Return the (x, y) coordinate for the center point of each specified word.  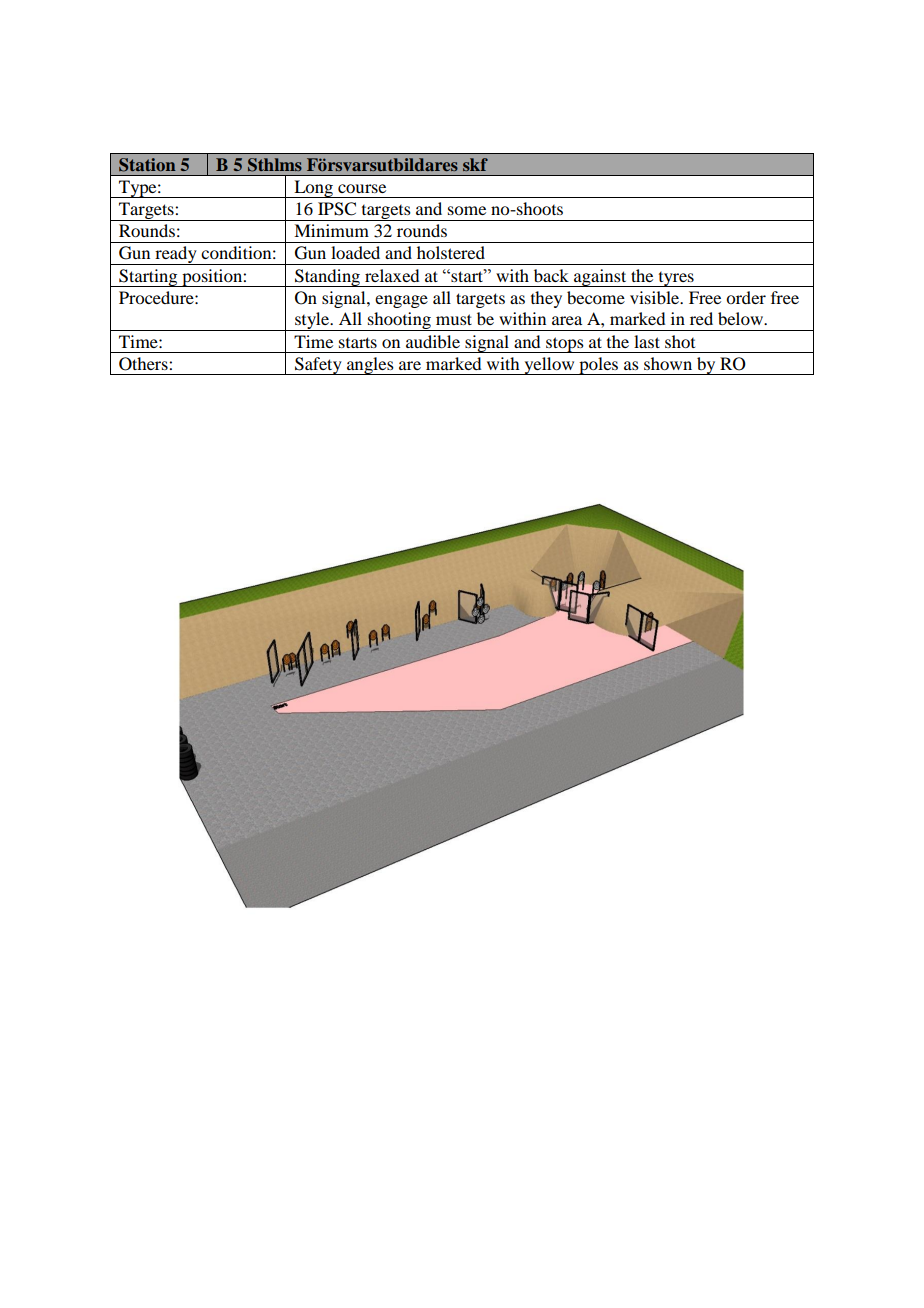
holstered (451, 252)
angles (370, 366)
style (312, 321)
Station (147, 165)
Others (144, 364)
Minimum (331, 230)
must (454, 319)
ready (176, 255)
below (742, 318)
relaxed (392, 275)
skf (475, 164)
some (467, 210)
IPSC (337, 209)
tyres (676, 279)
